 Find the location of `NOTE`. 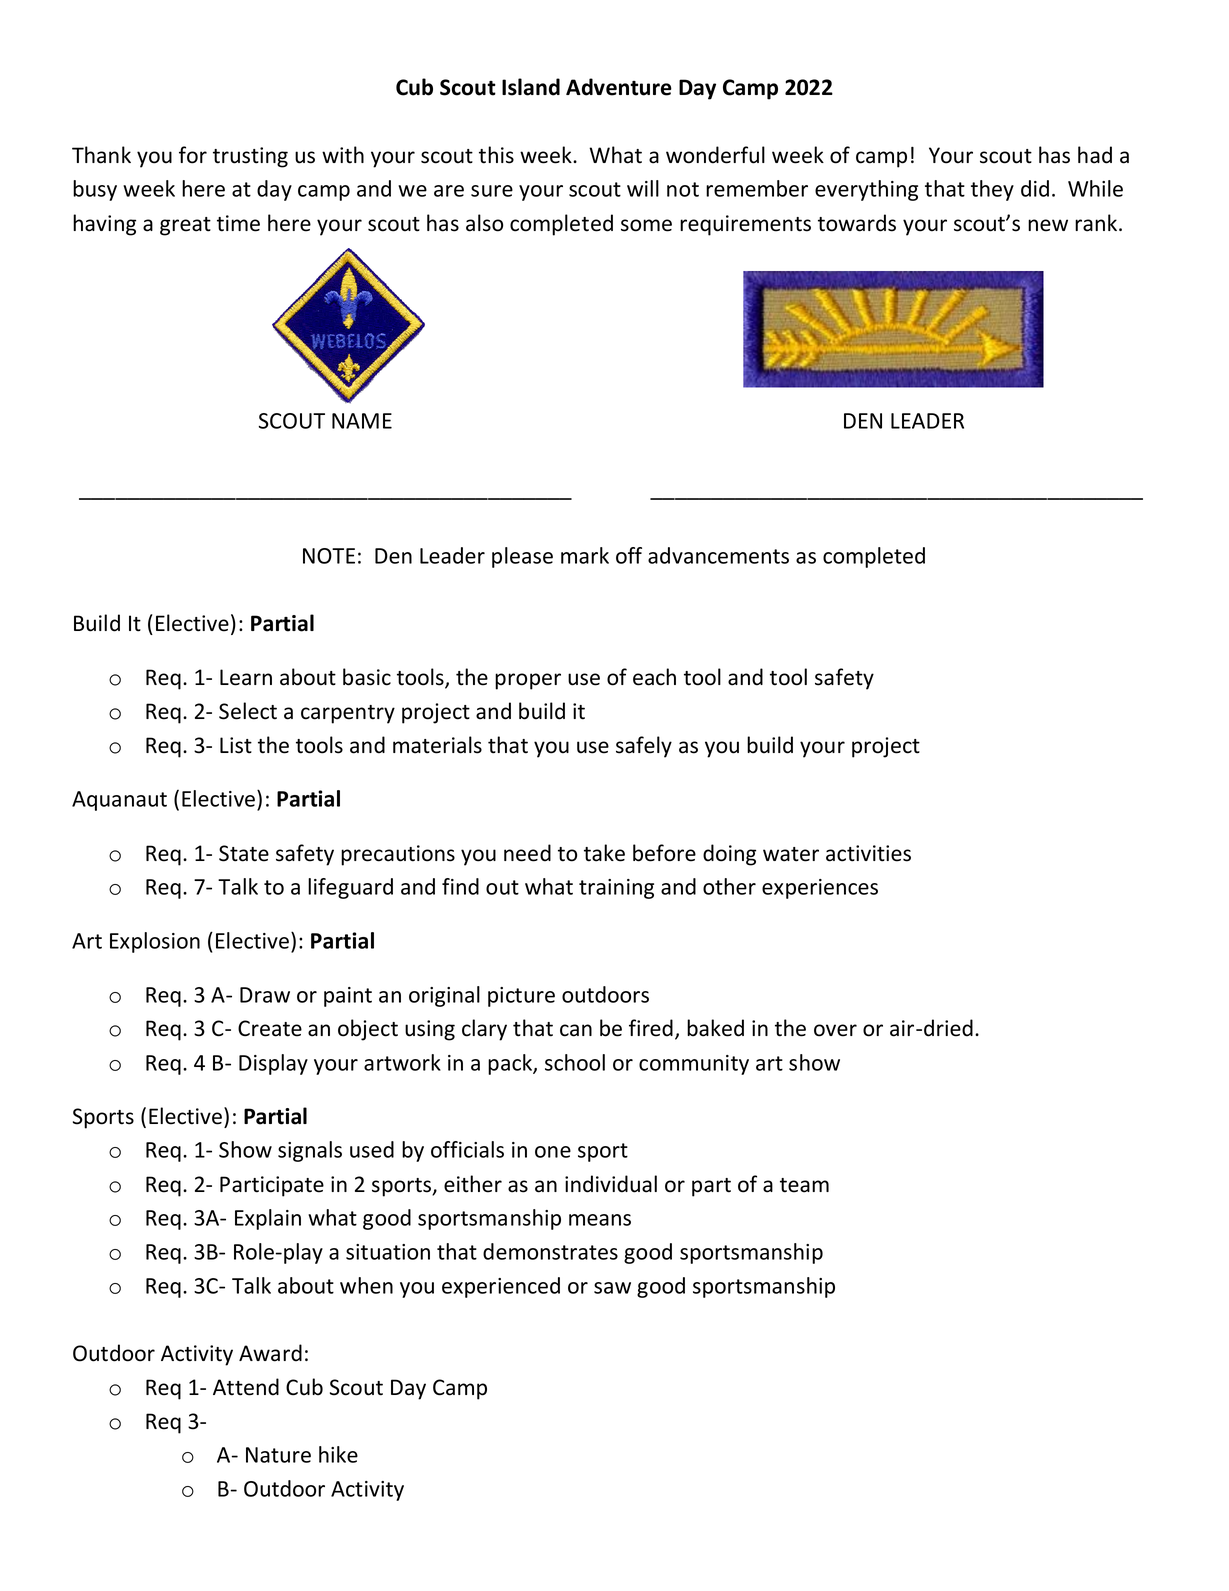

NOTE is located at coordinates (329, 556).
